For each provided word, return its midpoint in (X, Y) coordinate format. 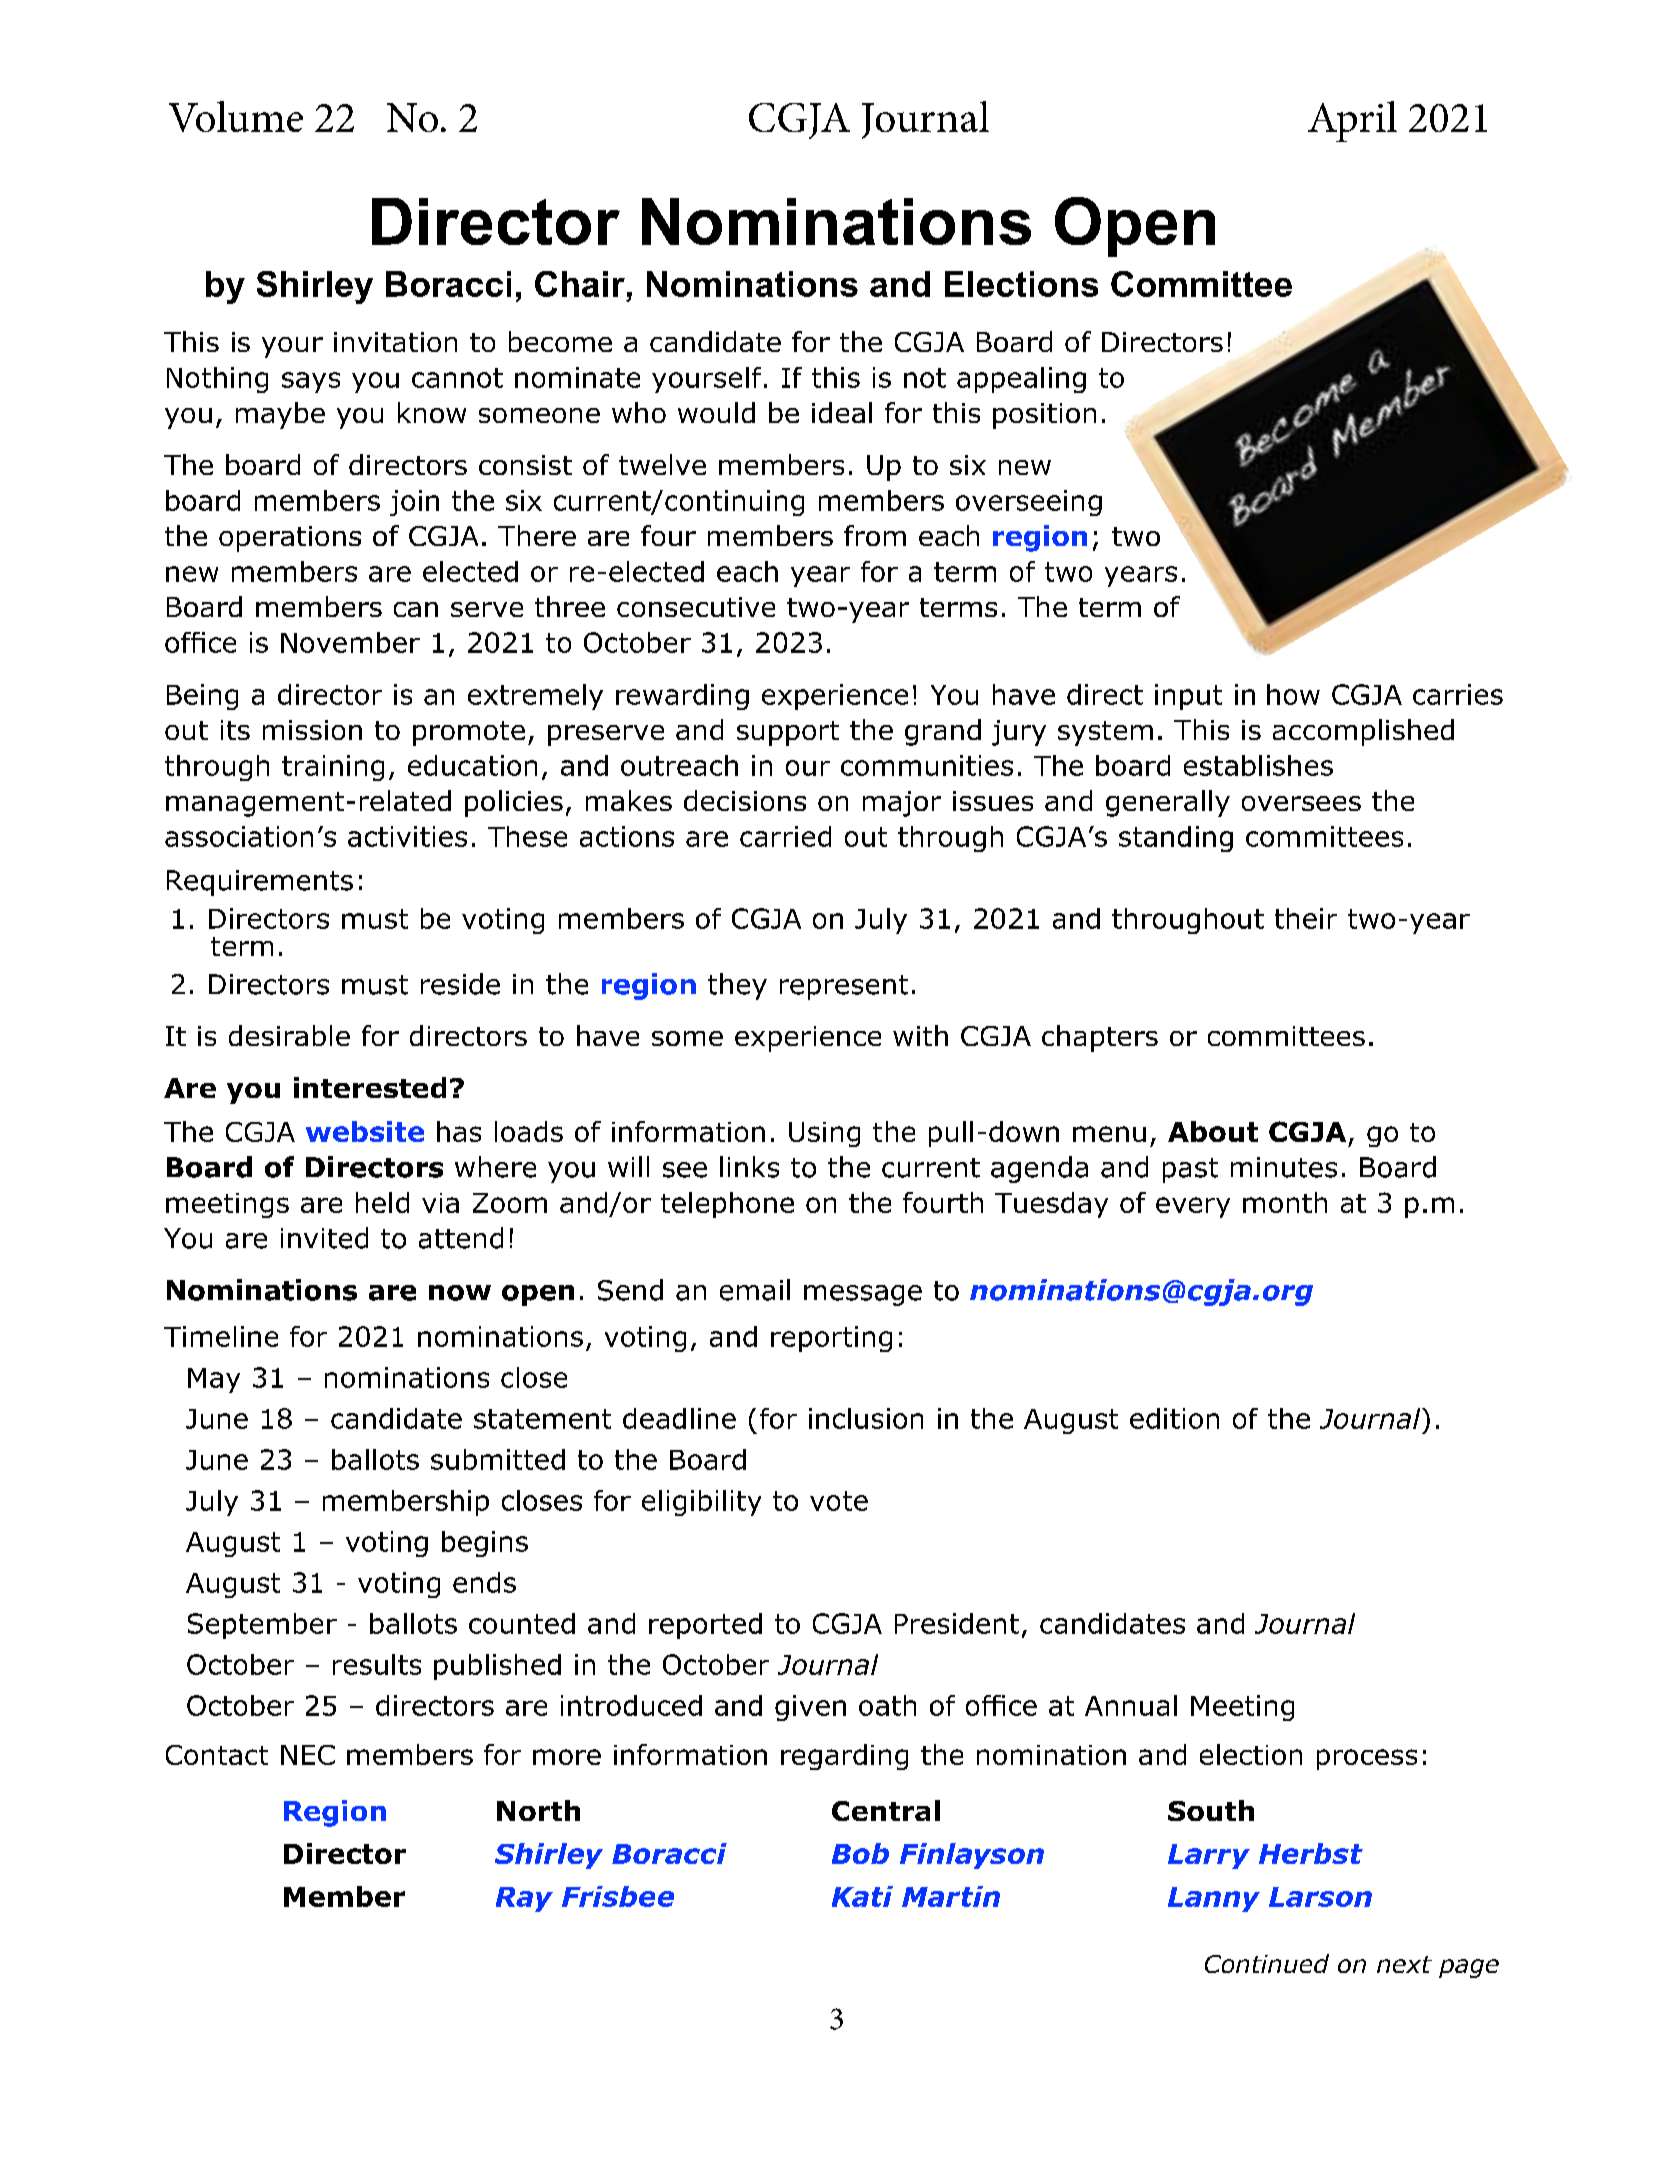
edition (1174, 1418)
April (1352, 121)
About (1213, 1131)
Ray (524, 1899)
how (1293, 694)
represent (844, 987)
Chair (580, 284)
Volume (236, 116)
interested (370, 1087)
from (875, 535)
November (350, 642)
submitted (498, 1459)
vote (839, 1501)
